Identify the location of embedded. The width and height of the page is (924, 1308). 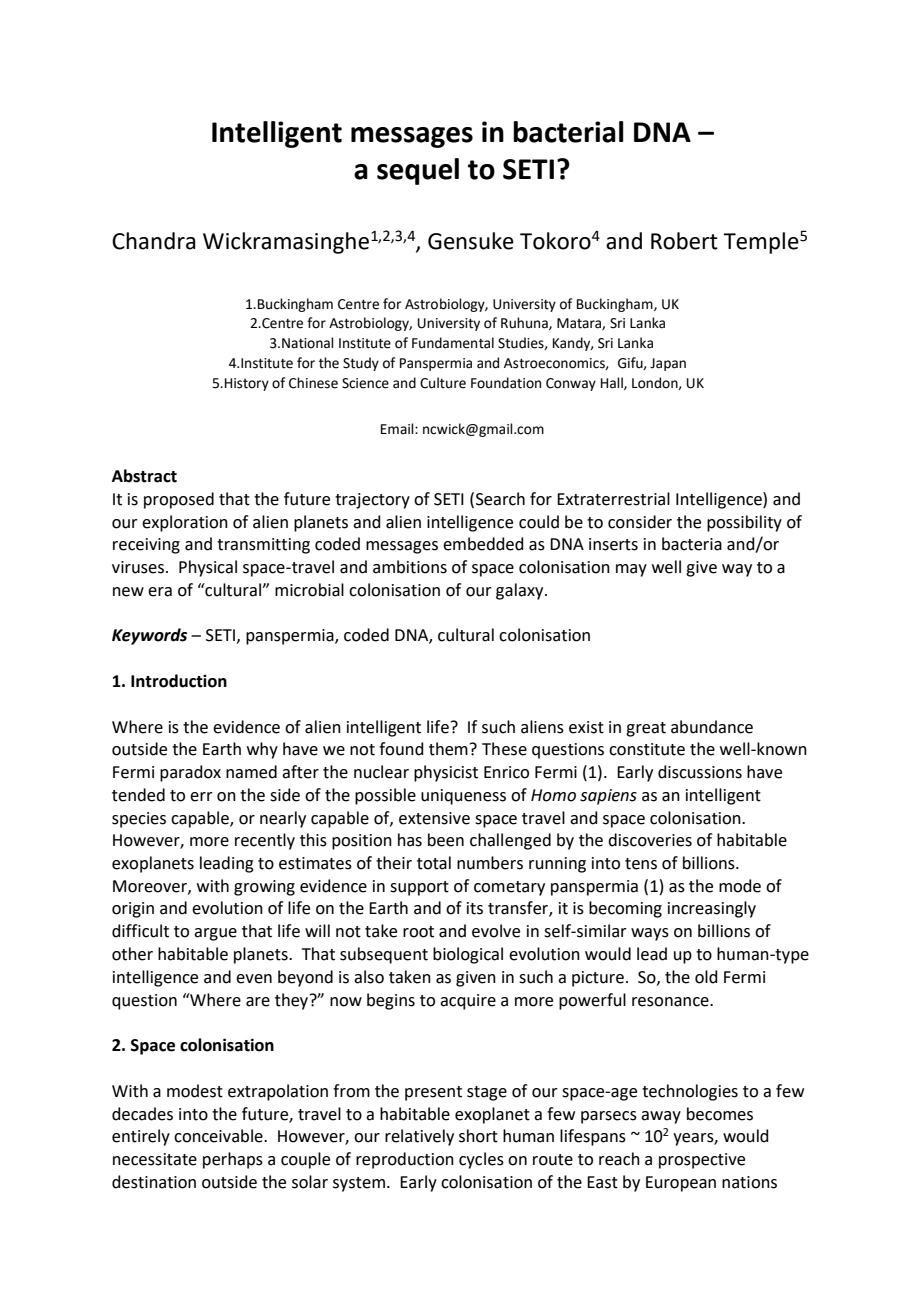
(483, 544).
